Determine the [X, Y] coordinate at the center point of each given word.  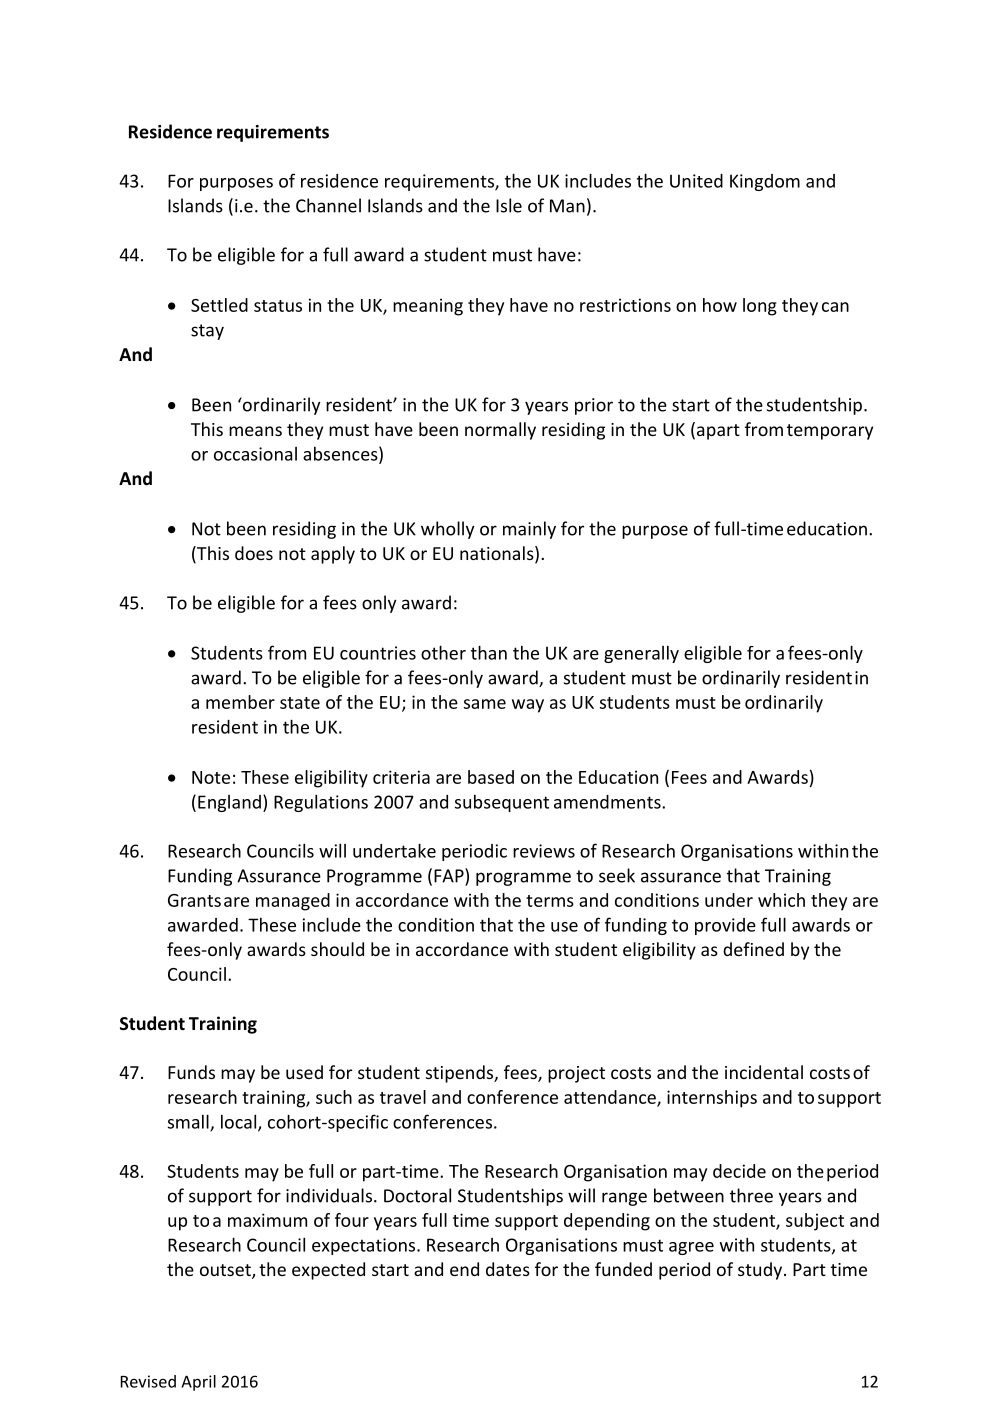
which [781, 900]
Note [211, 777]
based [491, 777]
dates [508, 1269]
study [761, 1271]
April [198, 1383]
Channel [328, 205]
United [696, 181]
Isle [509, 205]
